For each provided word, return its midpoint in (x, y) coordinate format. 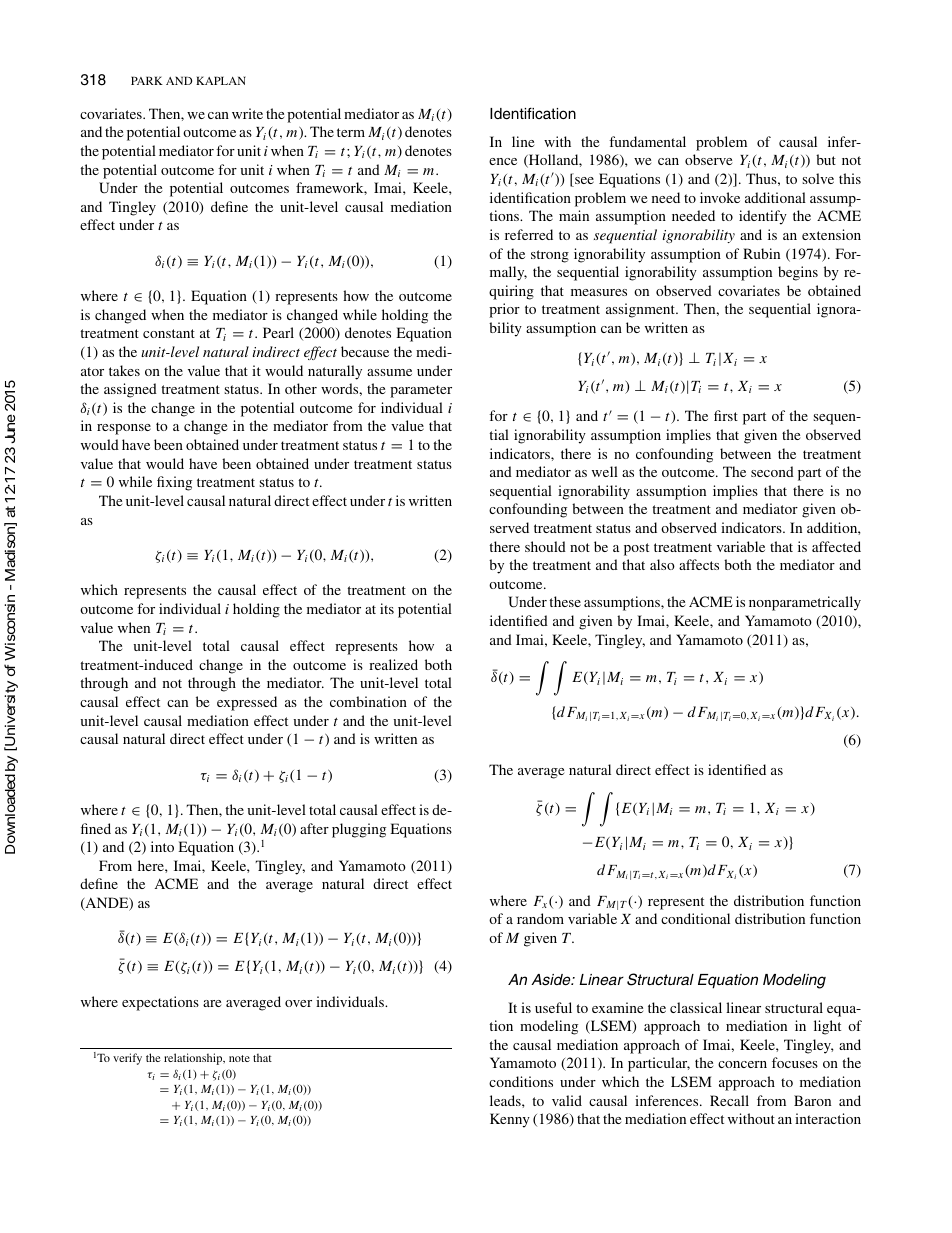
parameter (421, 391)
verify (127, 1059)
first (726, 415)
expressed (247, 703)
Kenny (510, 1120)
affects (699, 564)
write (247, 113)
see (583, 182)
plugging (359, 830)
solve (818, 178)
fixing (174, 483)
